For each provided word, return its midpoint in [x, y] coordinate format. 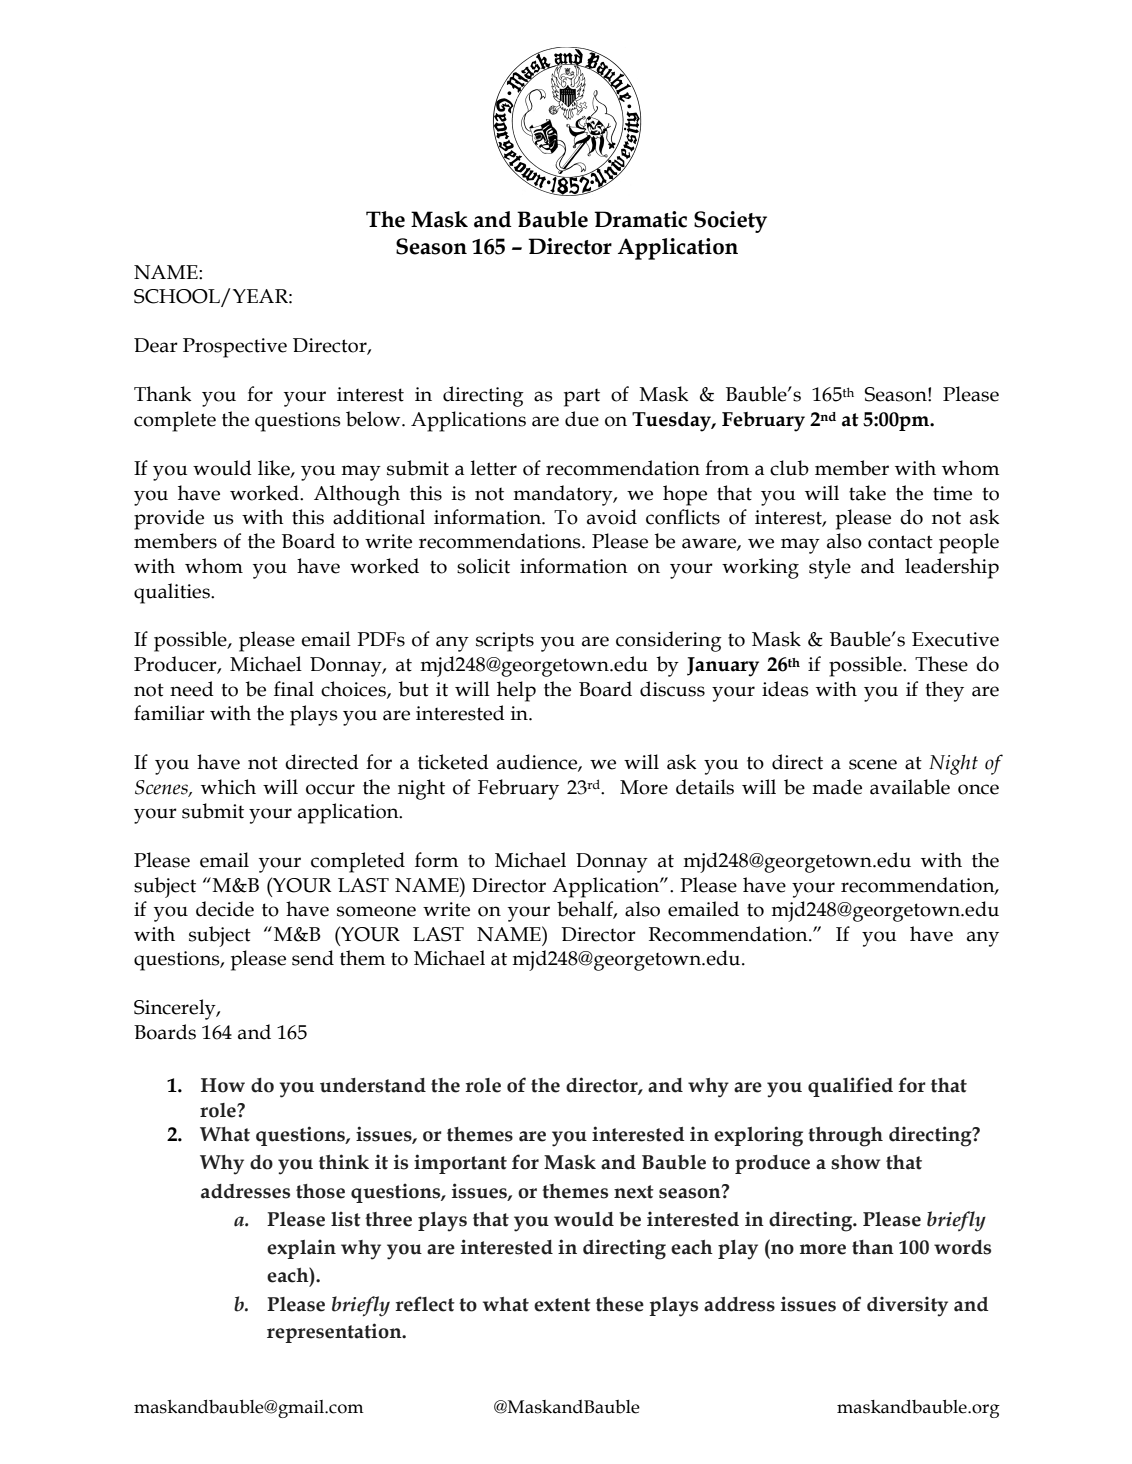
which [228, 787]
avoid [612, 517]
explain [301, 1249]
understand [373, 1085]
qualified [850, 1087]
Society [730, 222]
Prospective [235, 348]
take [867, 493]
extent [562, 1305]
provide [169, 519]
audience [538, 763]
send [313, 958]
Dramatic [640, 219]
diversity [907, 1306]
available [910, 787]
